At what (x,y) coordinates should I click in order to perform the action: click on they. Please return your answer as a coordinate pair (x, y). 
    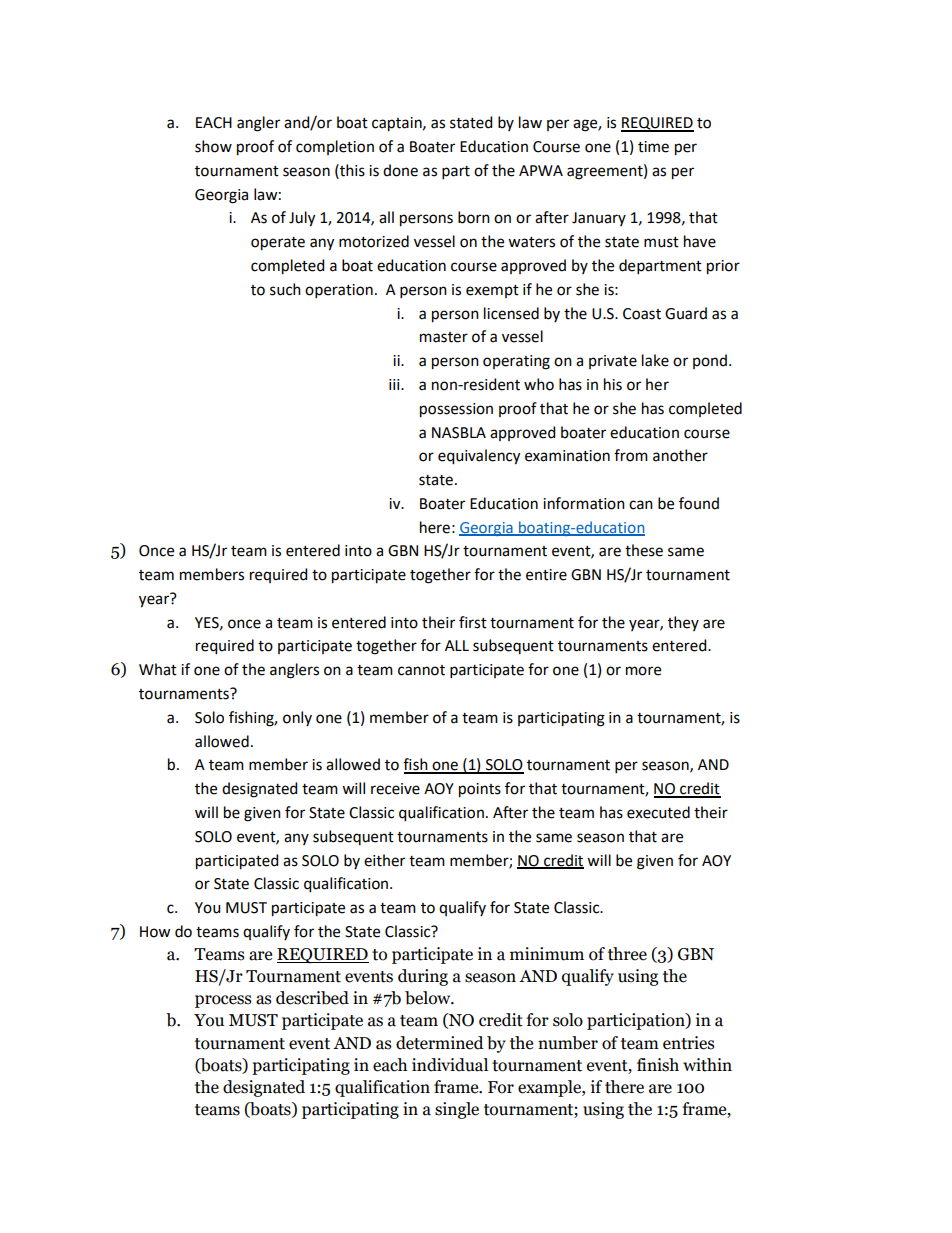
    Looking at the image, I should click on (683, 623).
